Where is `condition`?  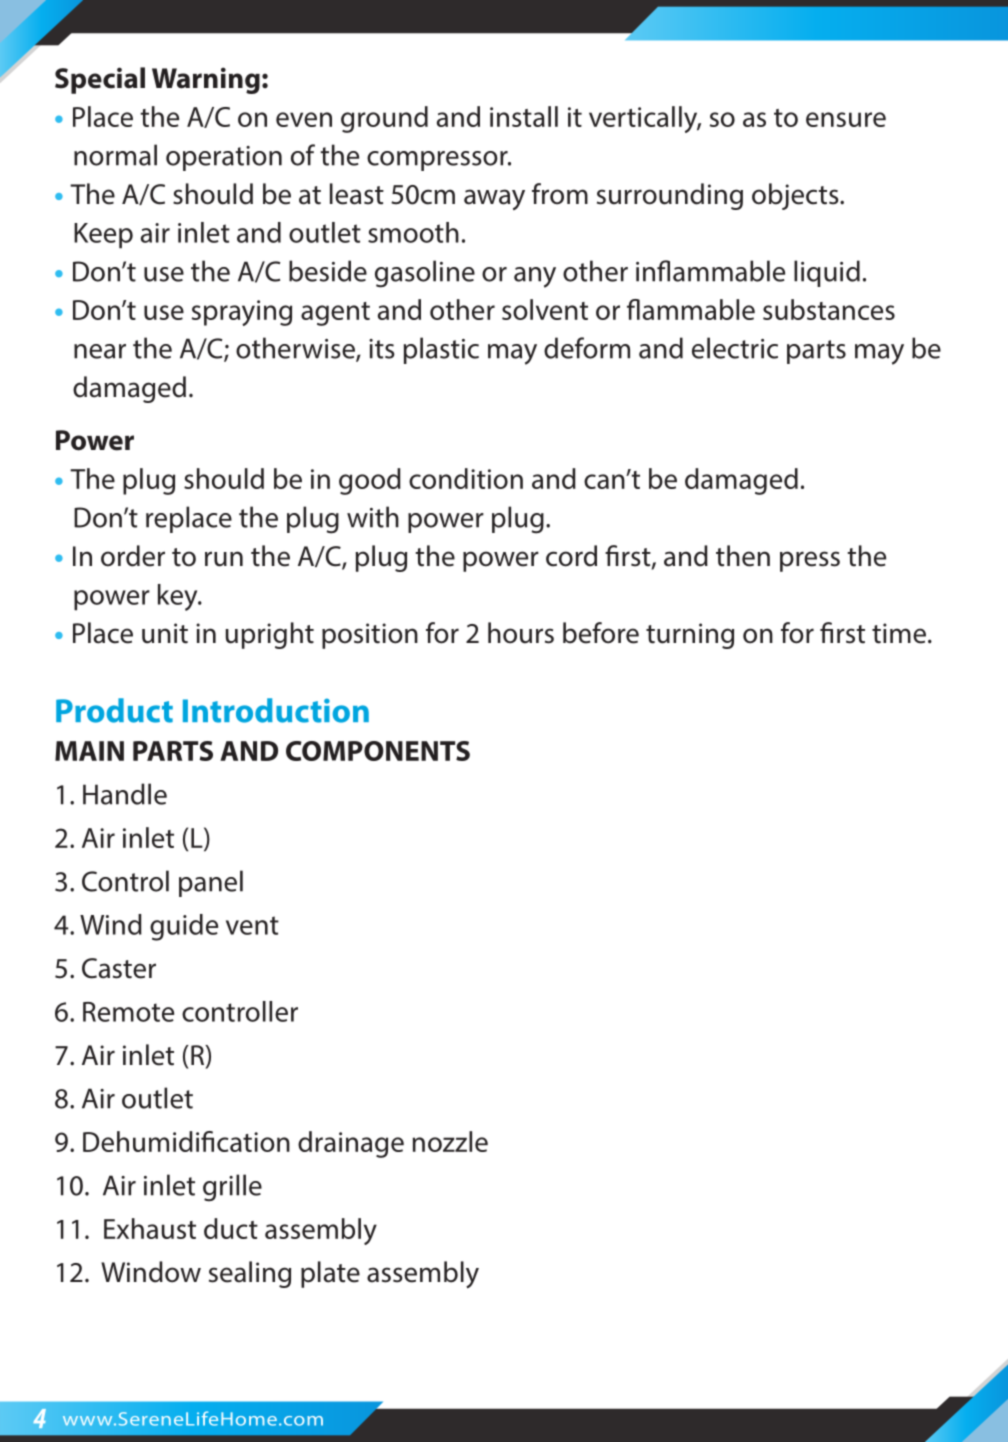 condition is located at coordinates (466, 478).
